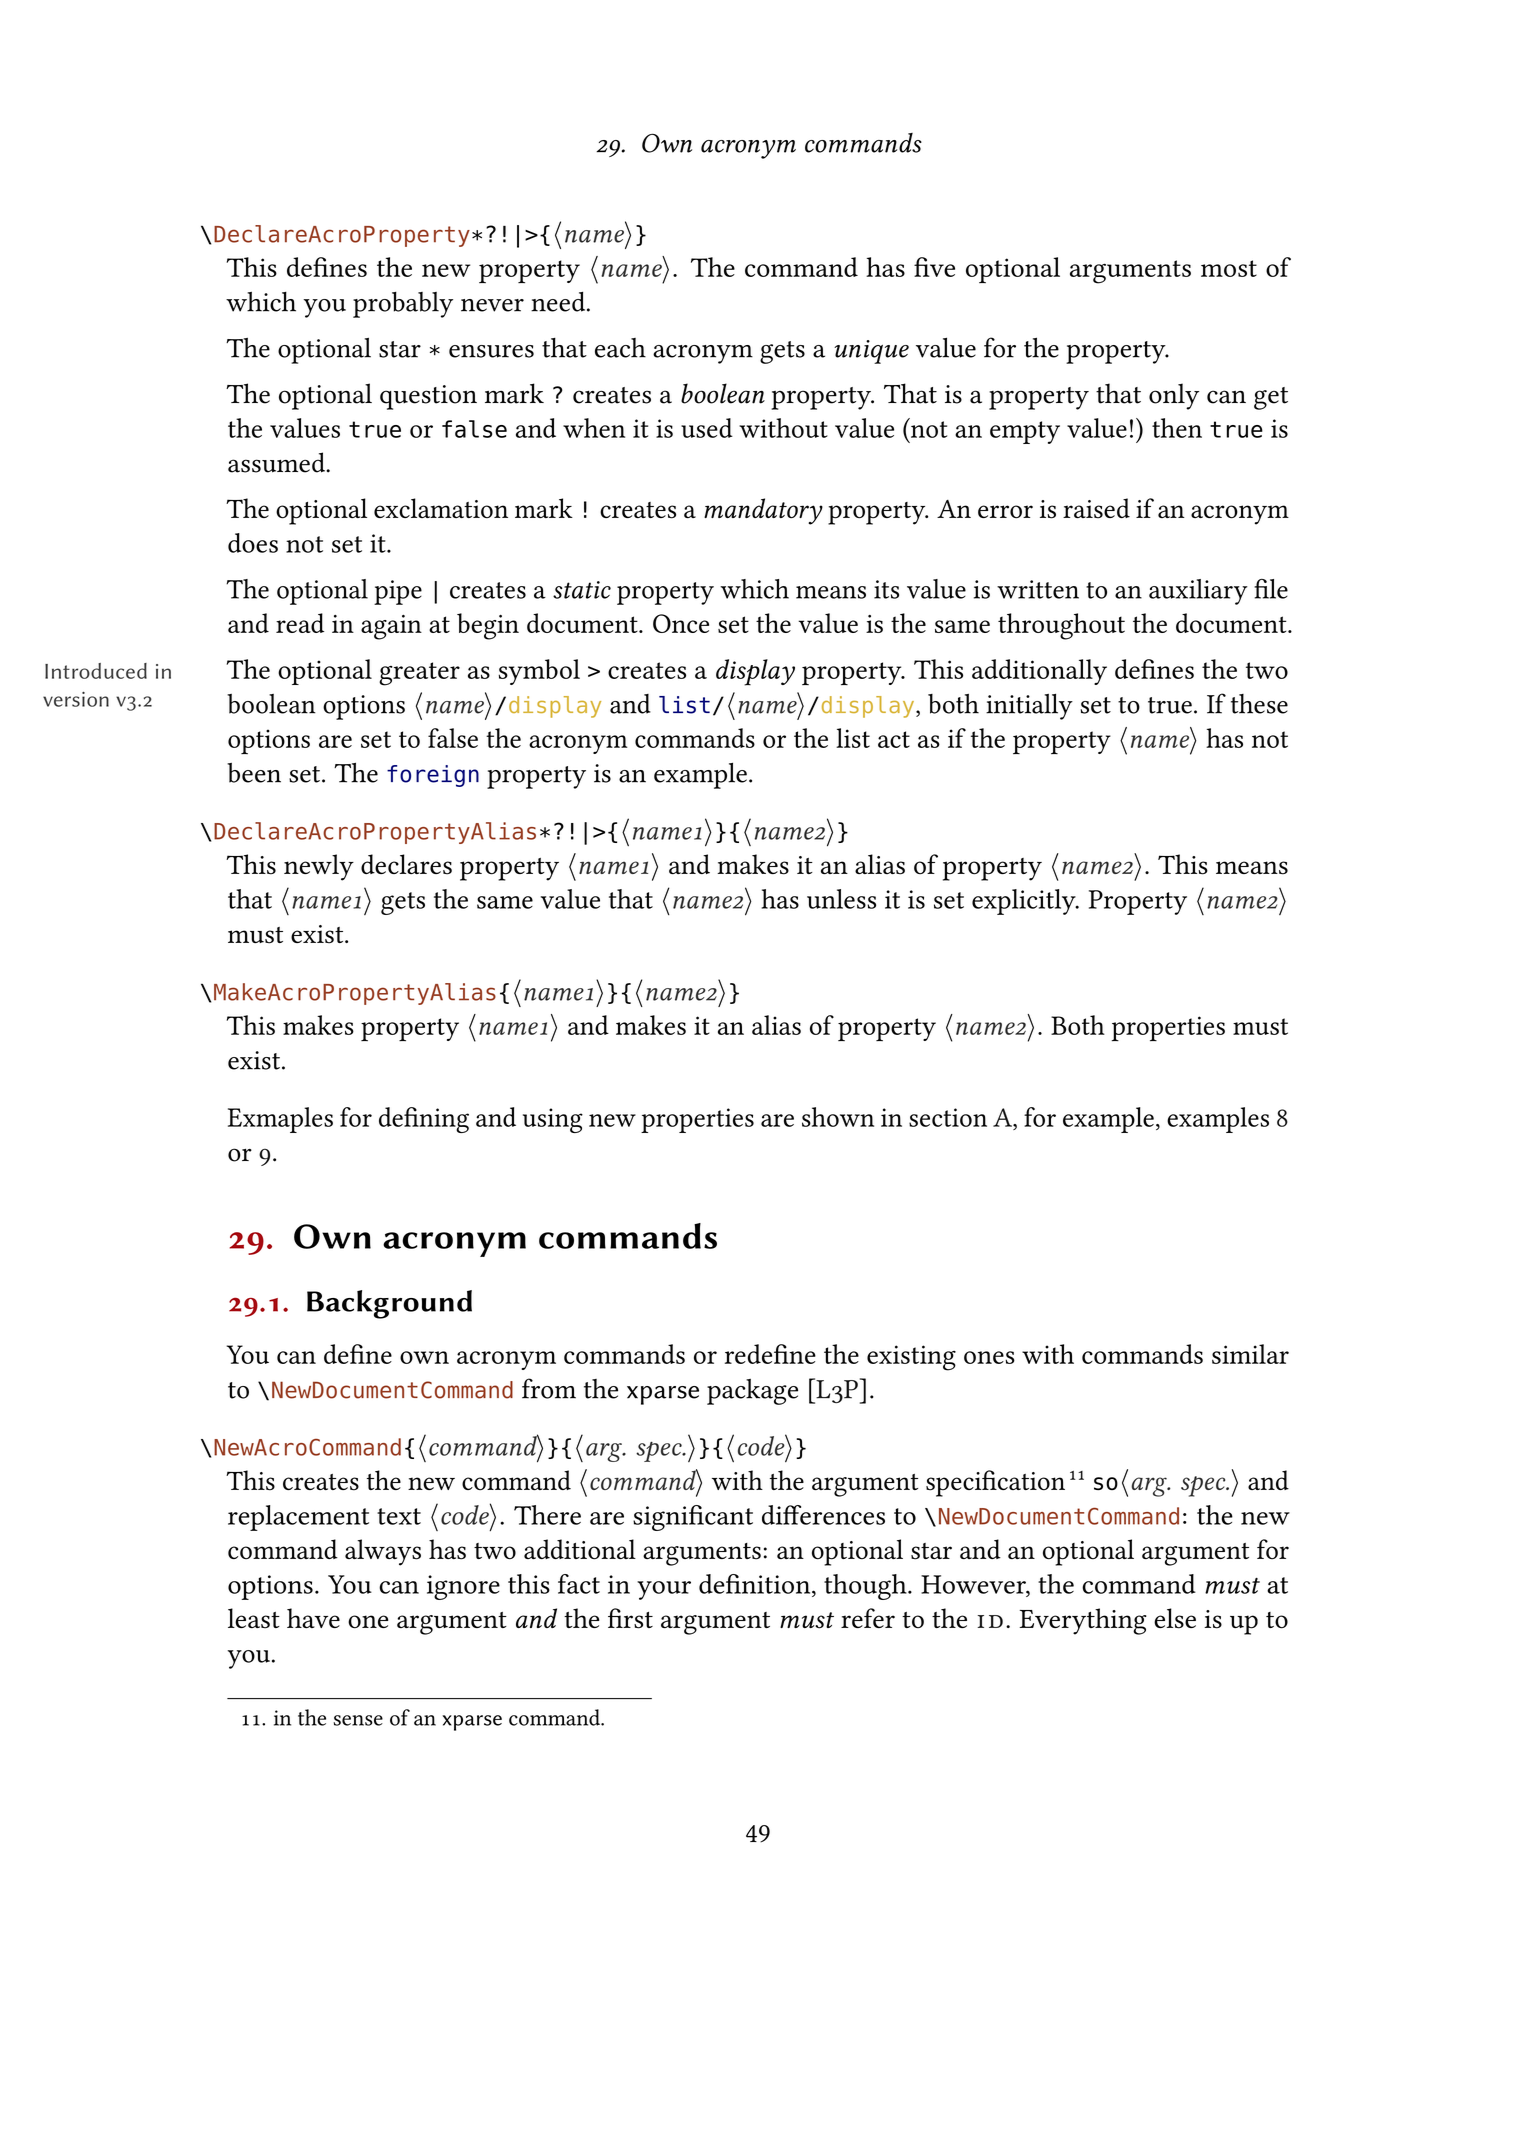 The height and width of the screenshot is (2143, 1516). I want to click on Everything, so click(1083, 1621).
